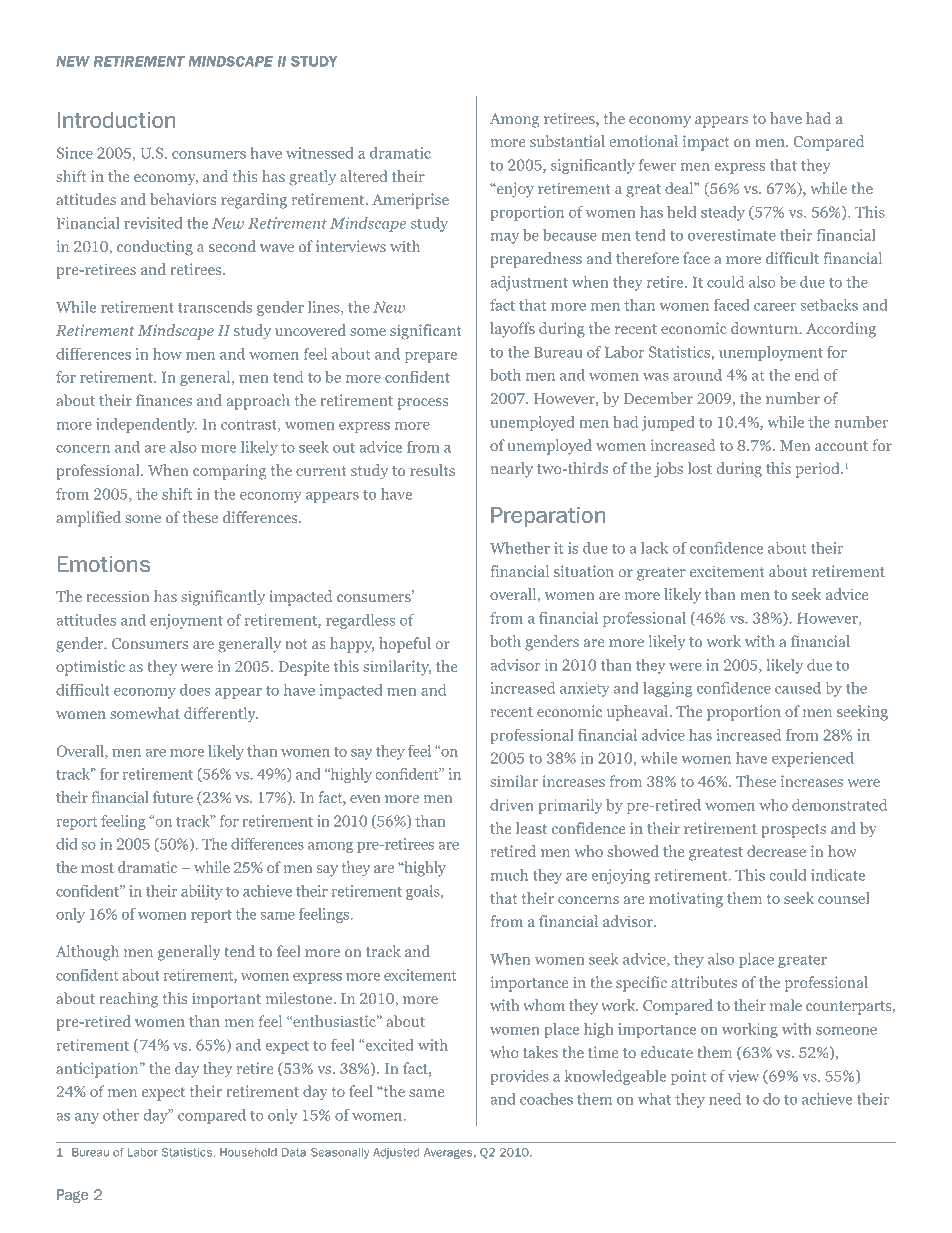 This image has width=952, height=1233. Describe the element at coordinates (396, 1153) in the image. I see `Adjusted` at that location.
